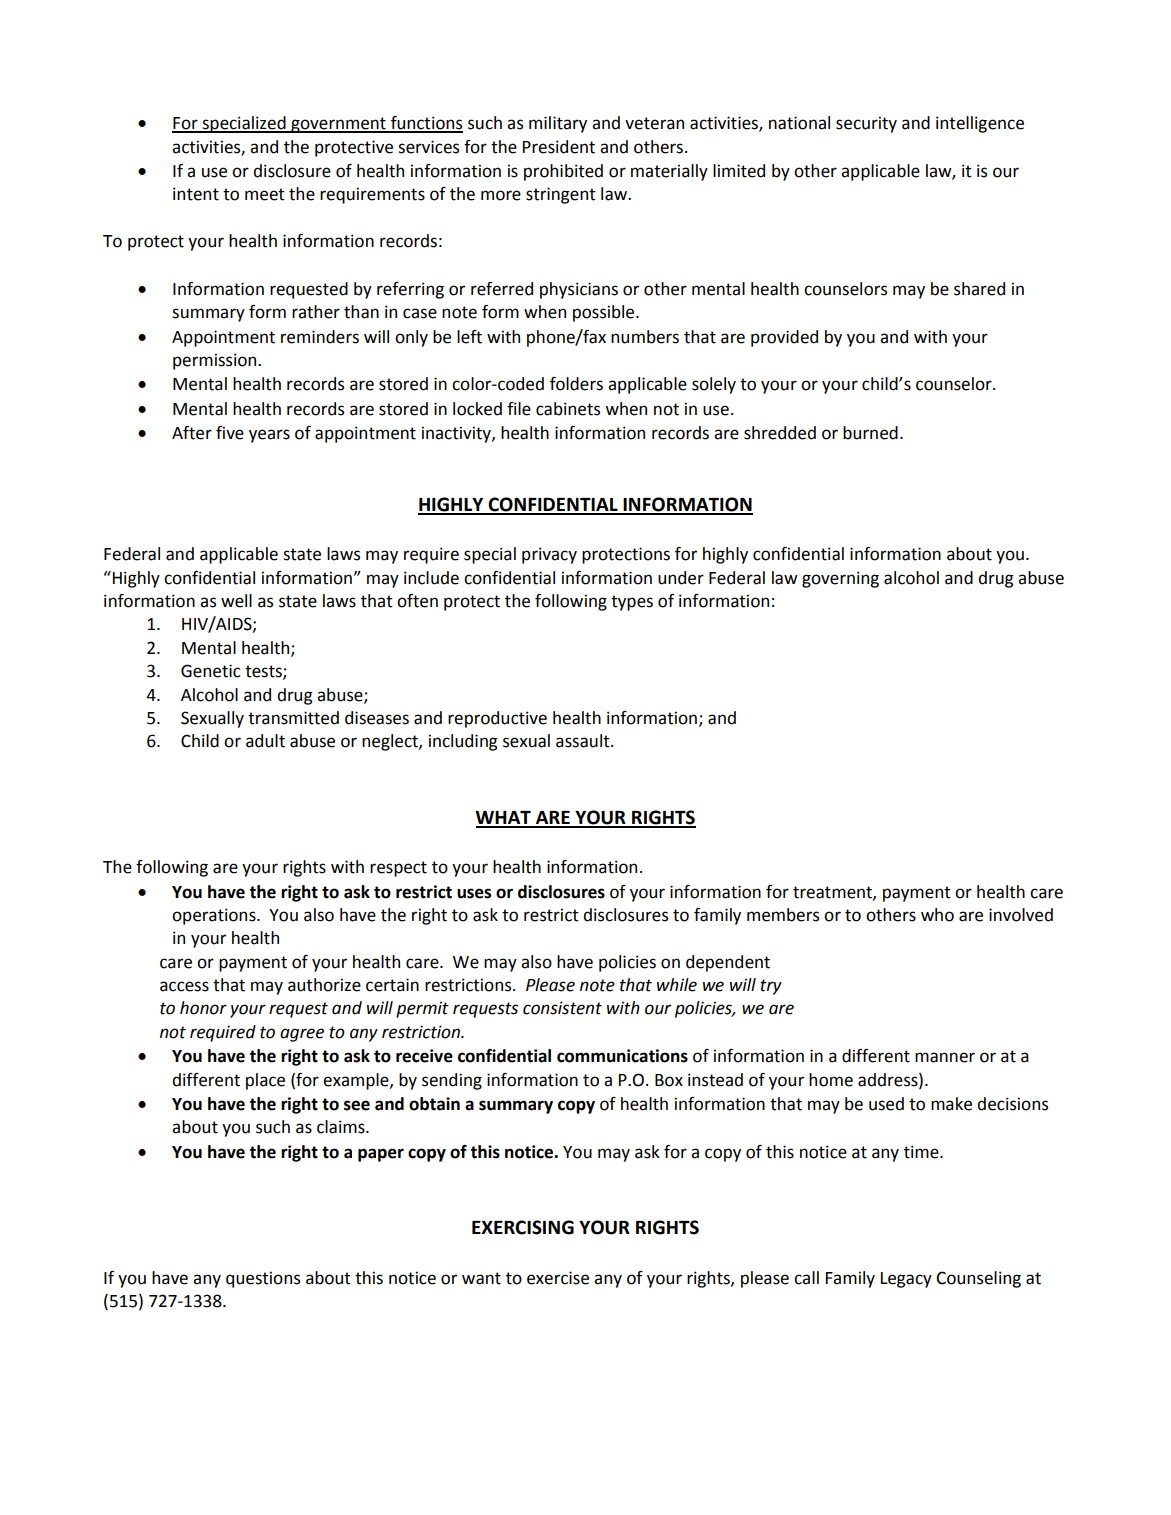 The height and width of the screenshot is (1515, 1171). Describe the element at coordinates (265, 194) in the screenshot. I see `meet` at that location.
